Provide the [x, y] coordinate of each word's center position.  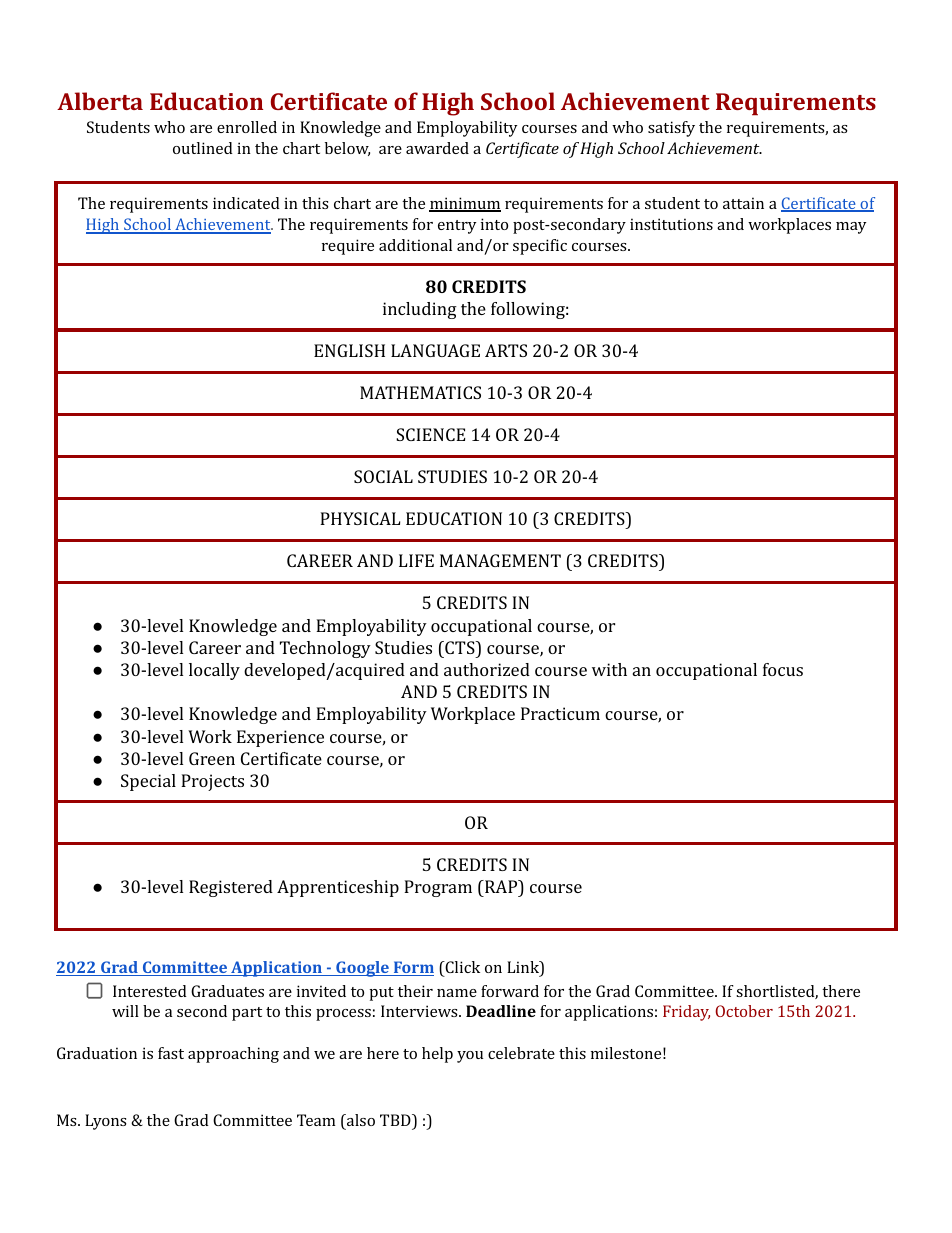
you [470, 1057]
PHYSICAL [360, 518]
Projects [212, 782]
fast [171, 1053]
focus [783, 669]
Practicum [560, 713]
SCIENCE [430, 434]
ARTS [506, 350]
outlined [203, 148]
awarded [437, 148]
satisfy [671, 129]
